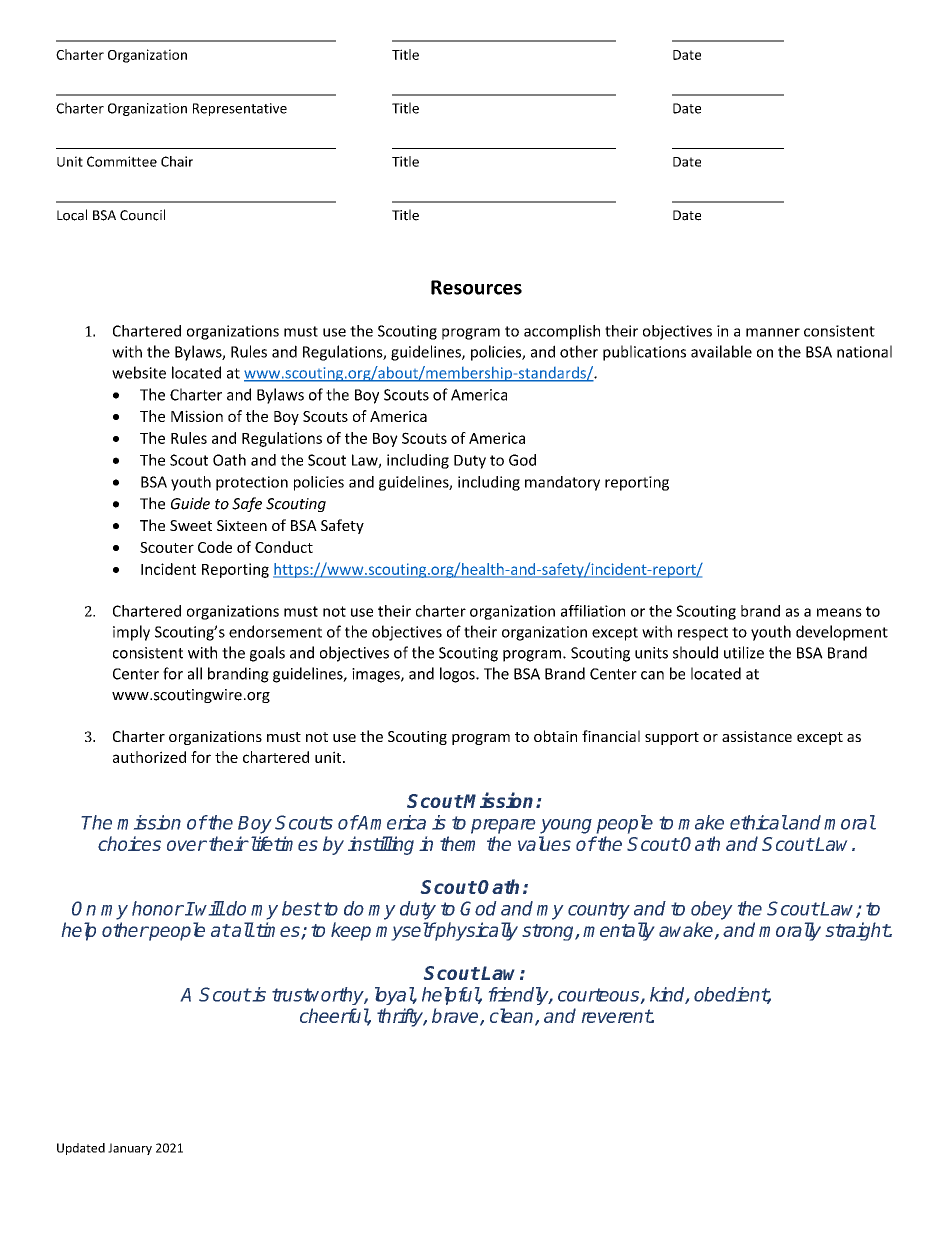 This page has height=1233, width=952. Describe the element at coordinates (773, 332) in the page. I see `manner` at that location.
